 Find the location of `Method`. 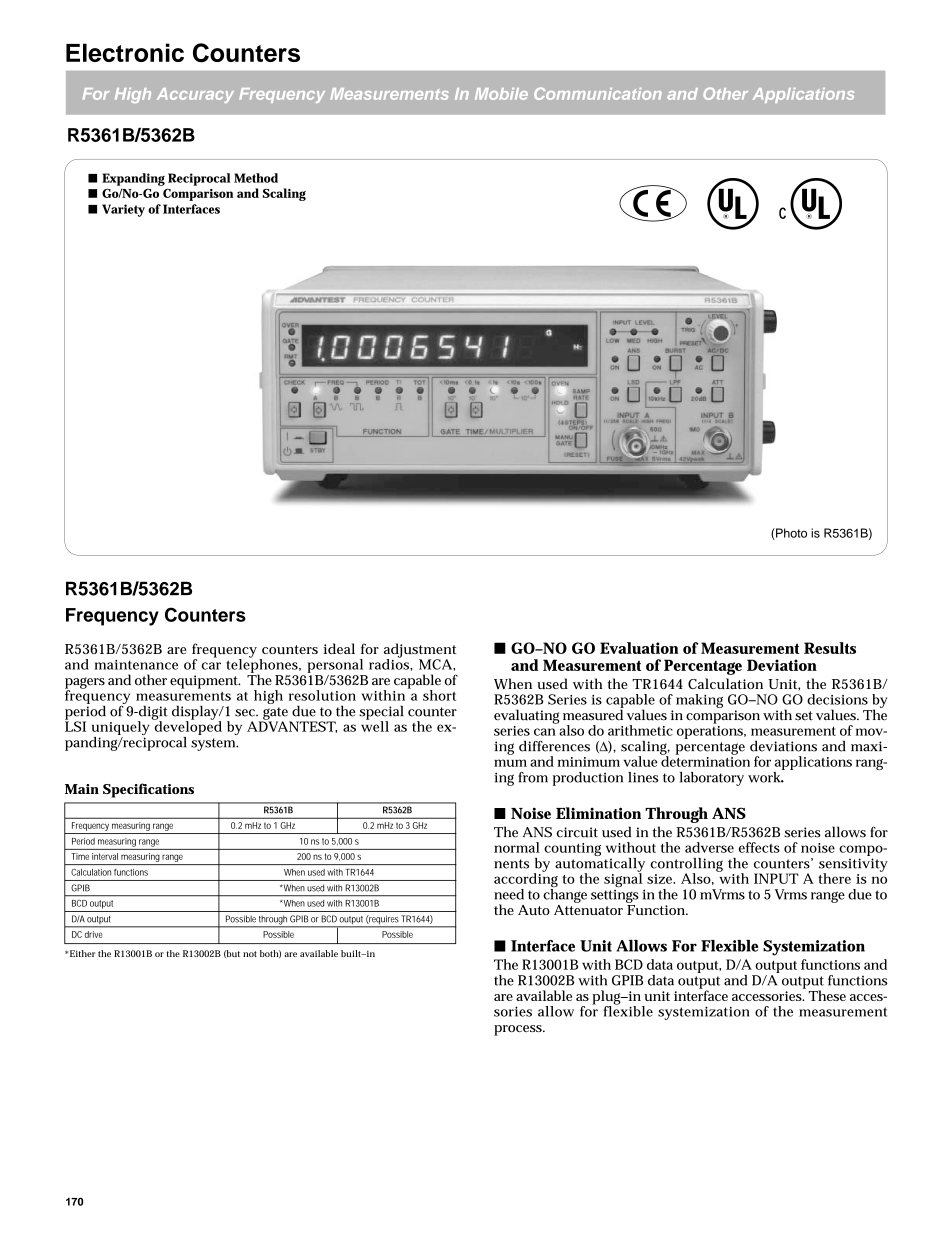

Method is located at coordinates (256, 178).
